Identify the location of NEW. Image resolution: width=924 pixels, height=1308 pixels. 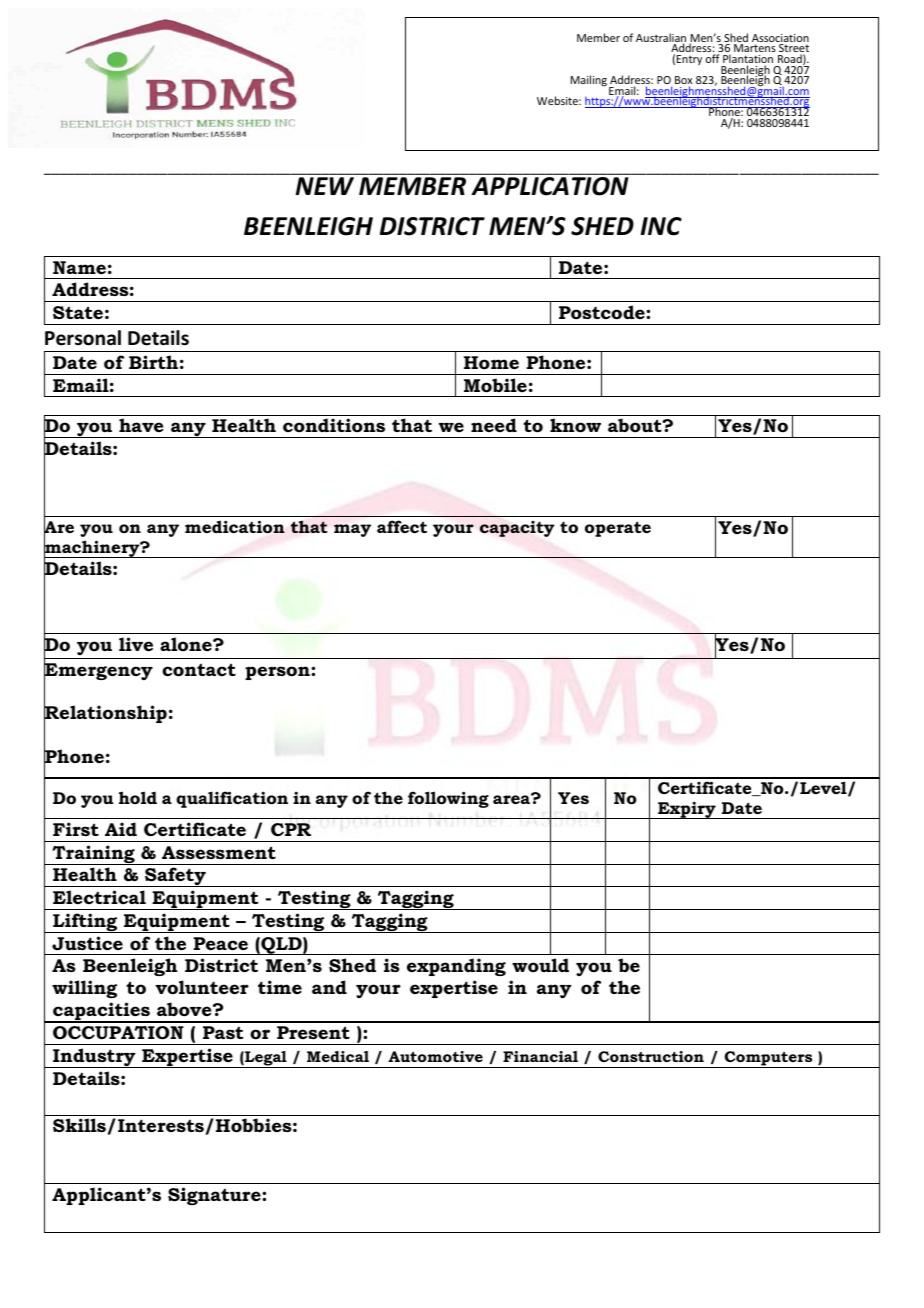
(325, 186).
